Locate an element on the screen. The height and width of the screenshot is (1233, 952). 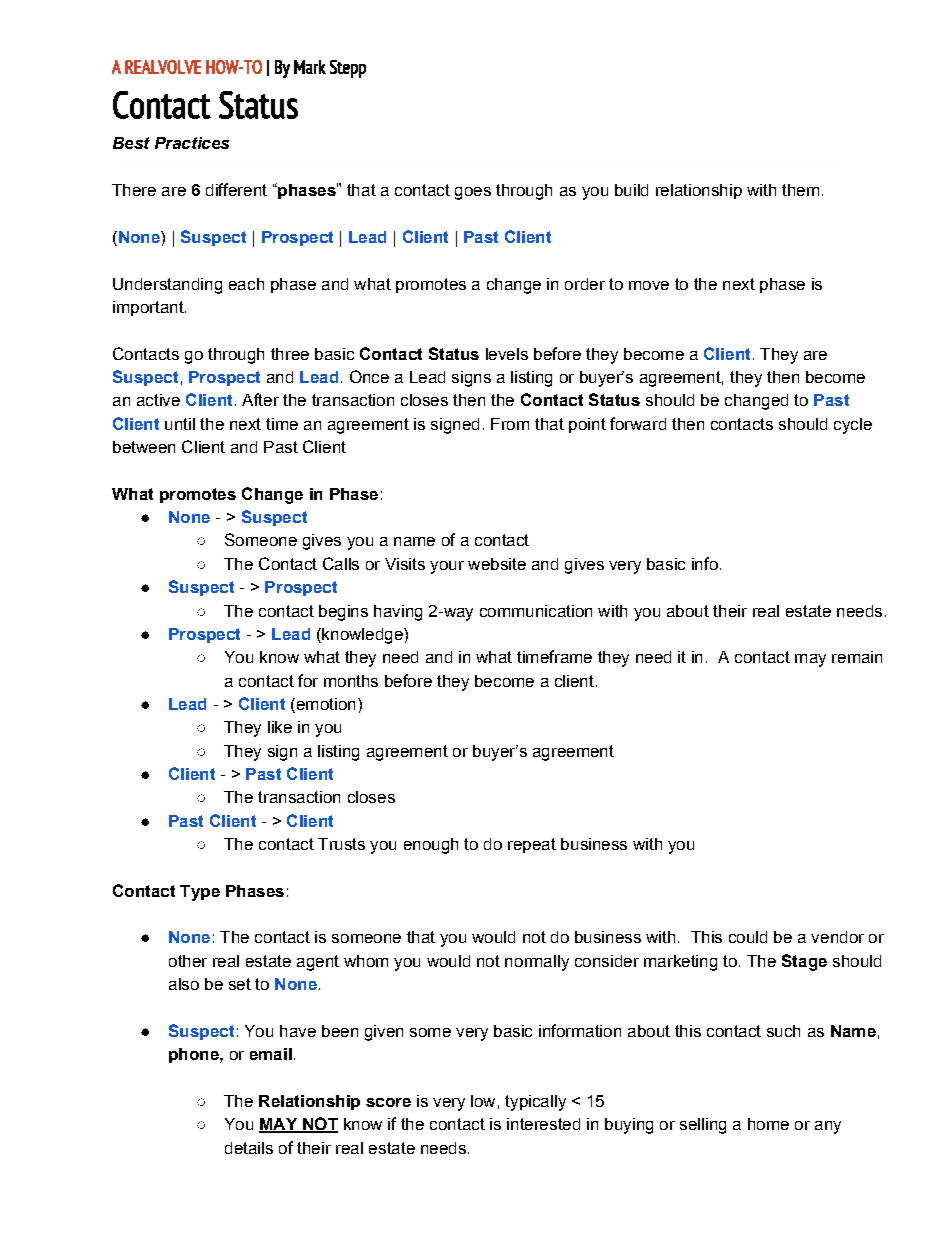
different is located at coordinates (236, 189).
